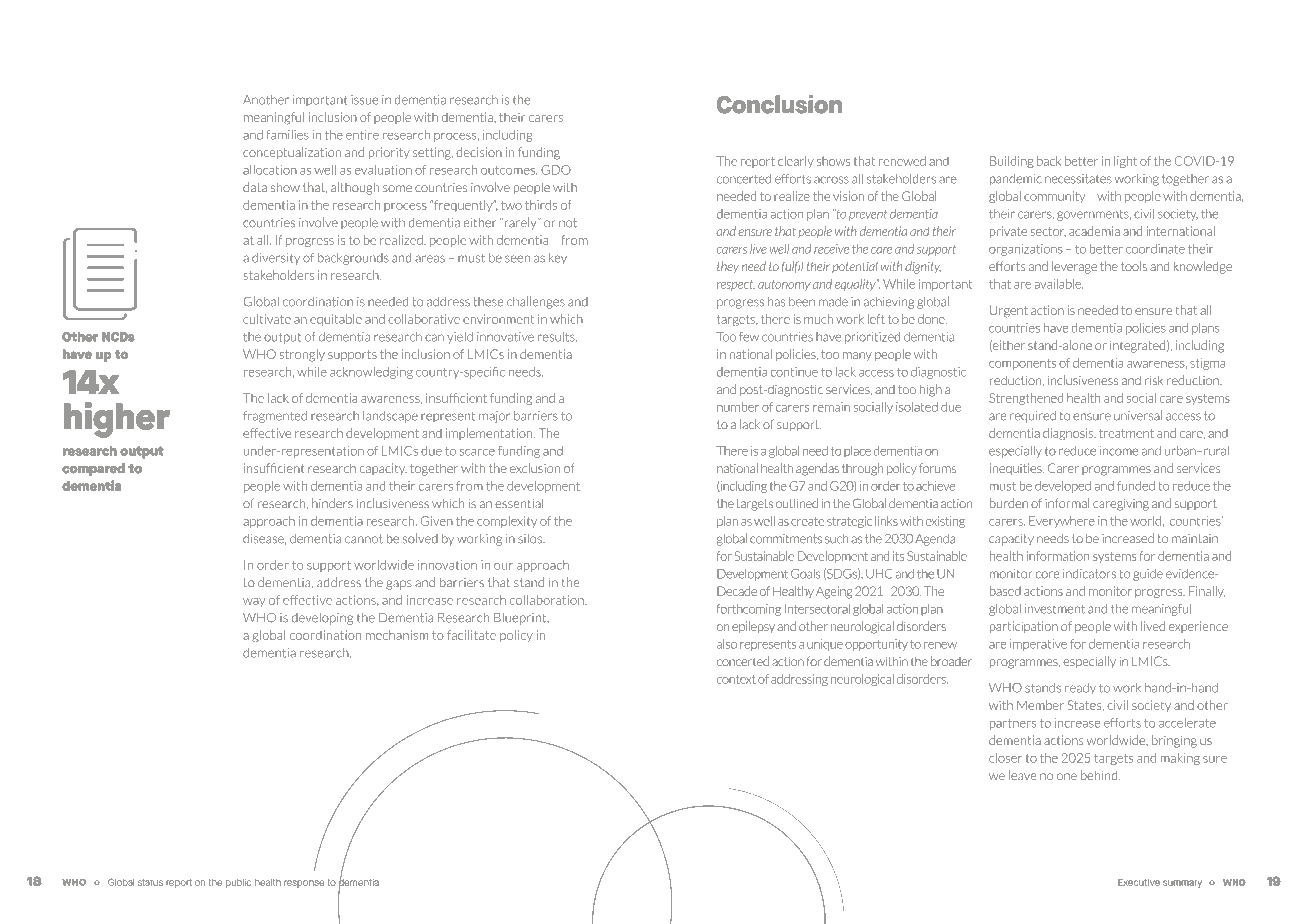  Describe the element at coordinates (1125, 162) in the screenshot. I see `light` at that location.
